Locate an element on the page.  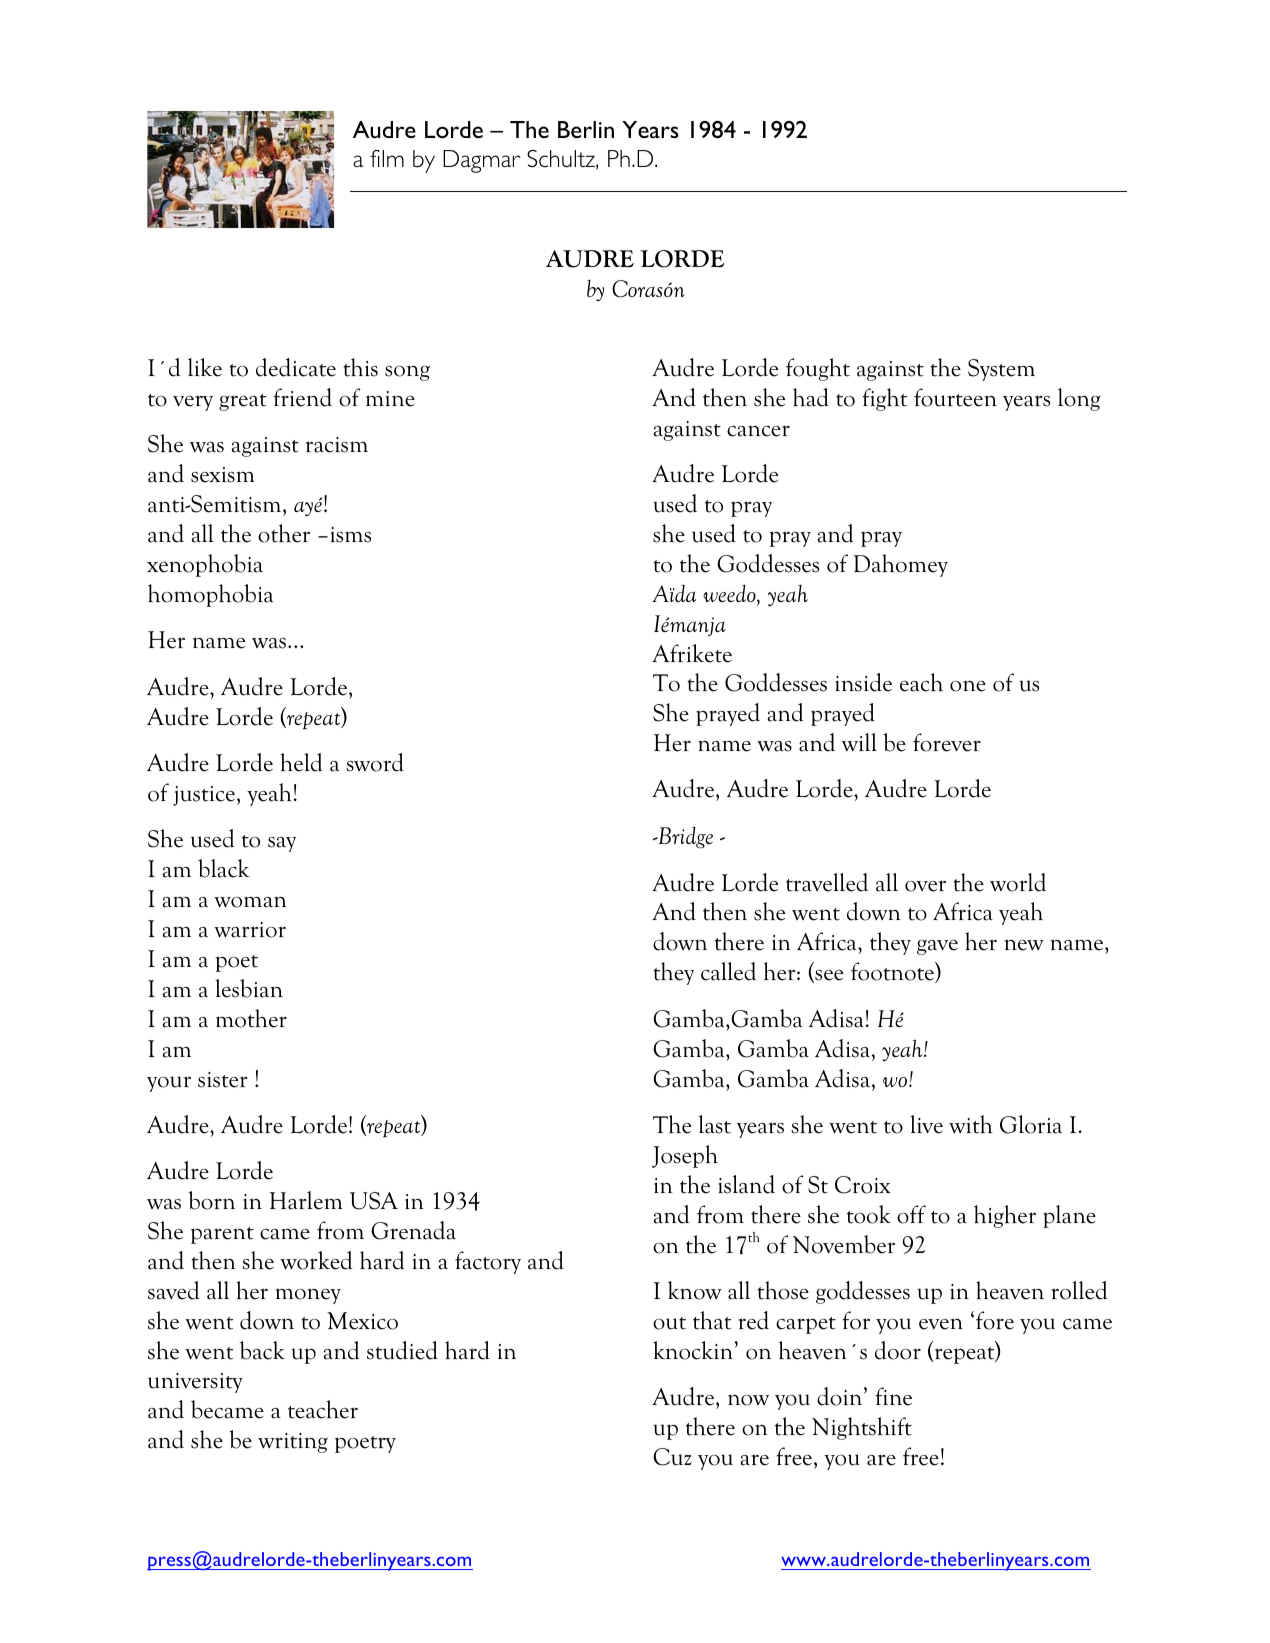
Joseph is located at coordinates (685, 1156).
